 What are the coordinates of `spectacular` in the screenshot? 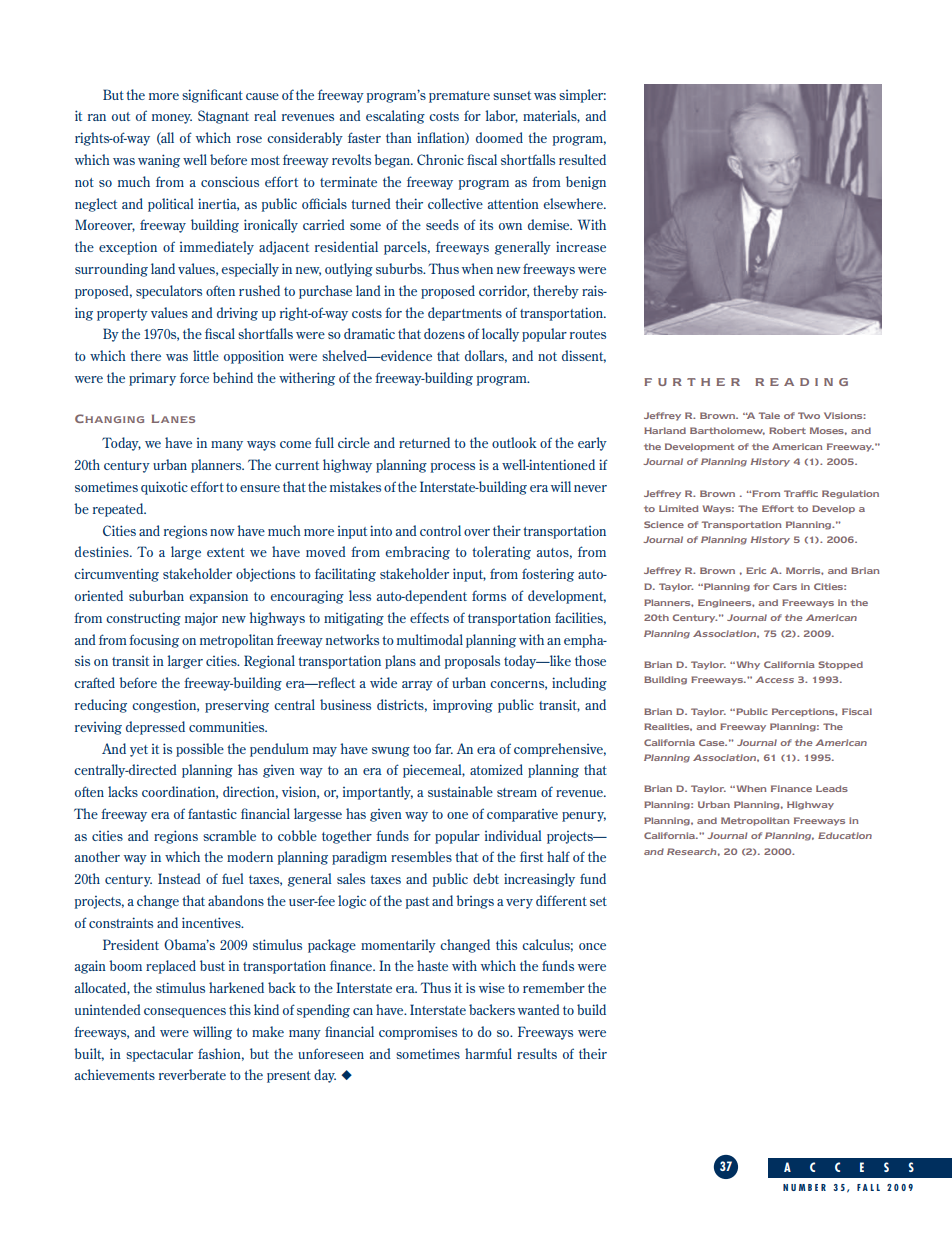 It's located at (159, 1055).
